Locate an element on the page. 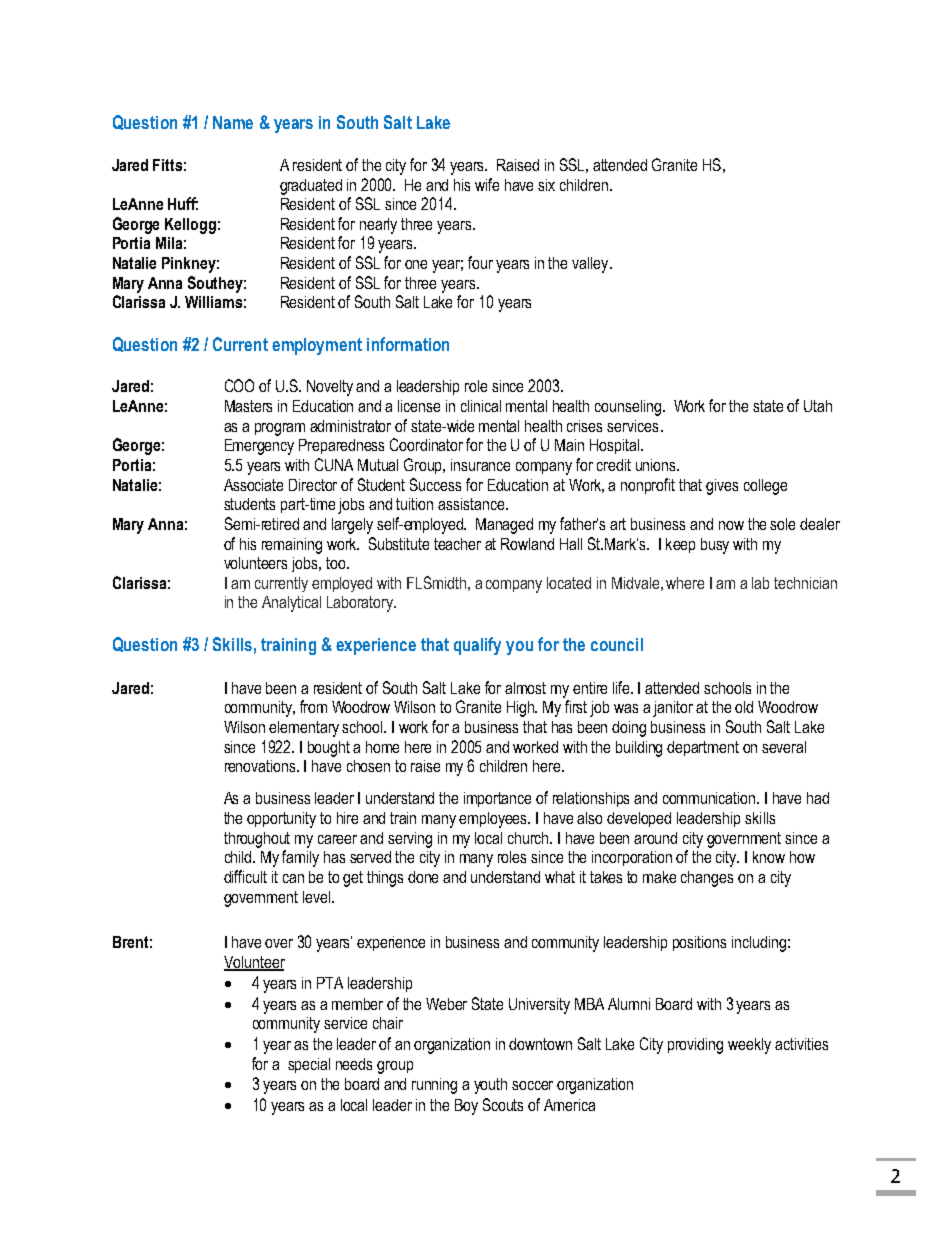 This image has height=1233, width=952. special is located at coordinates (309, 1065).
